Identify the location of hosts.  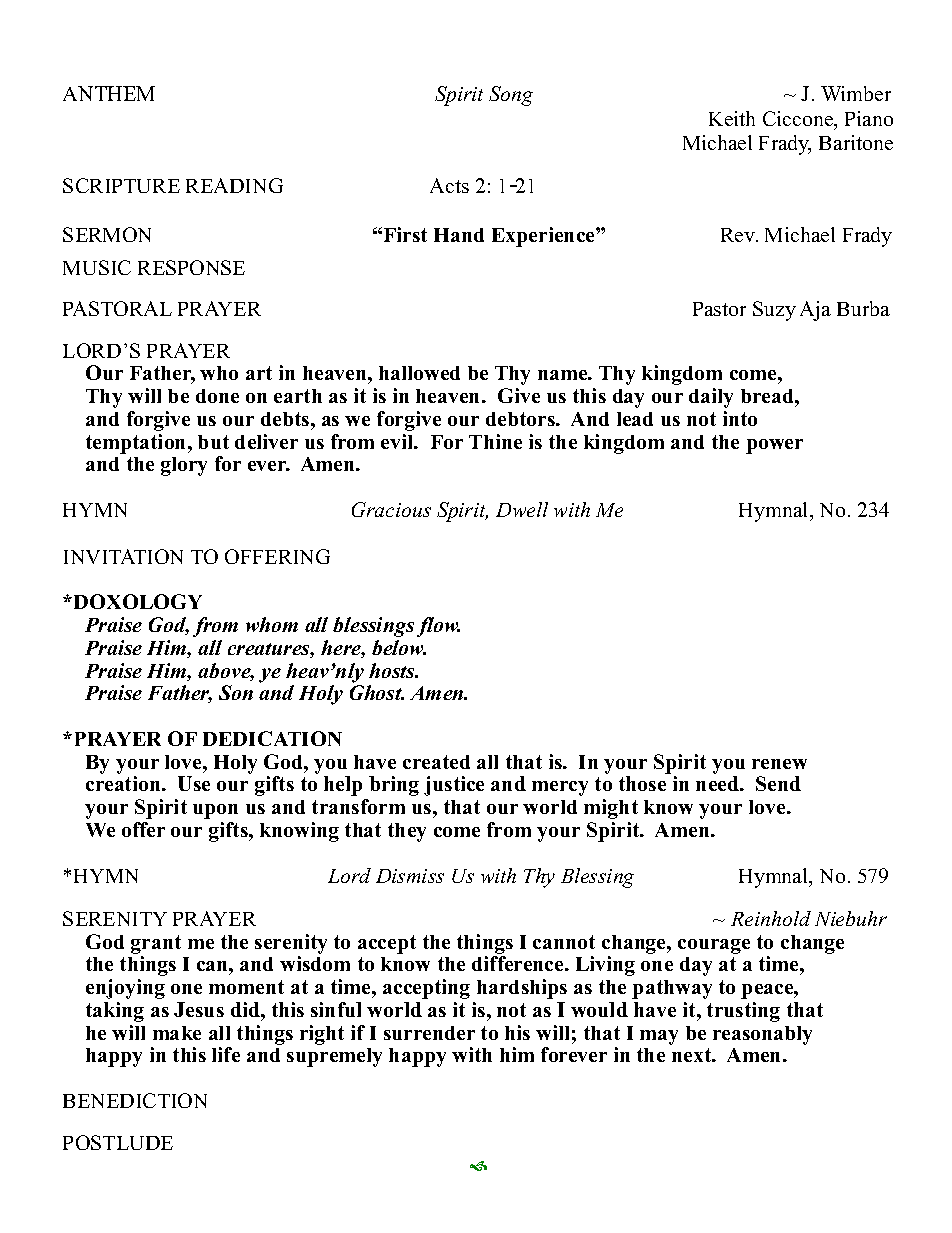
(393, 670).
